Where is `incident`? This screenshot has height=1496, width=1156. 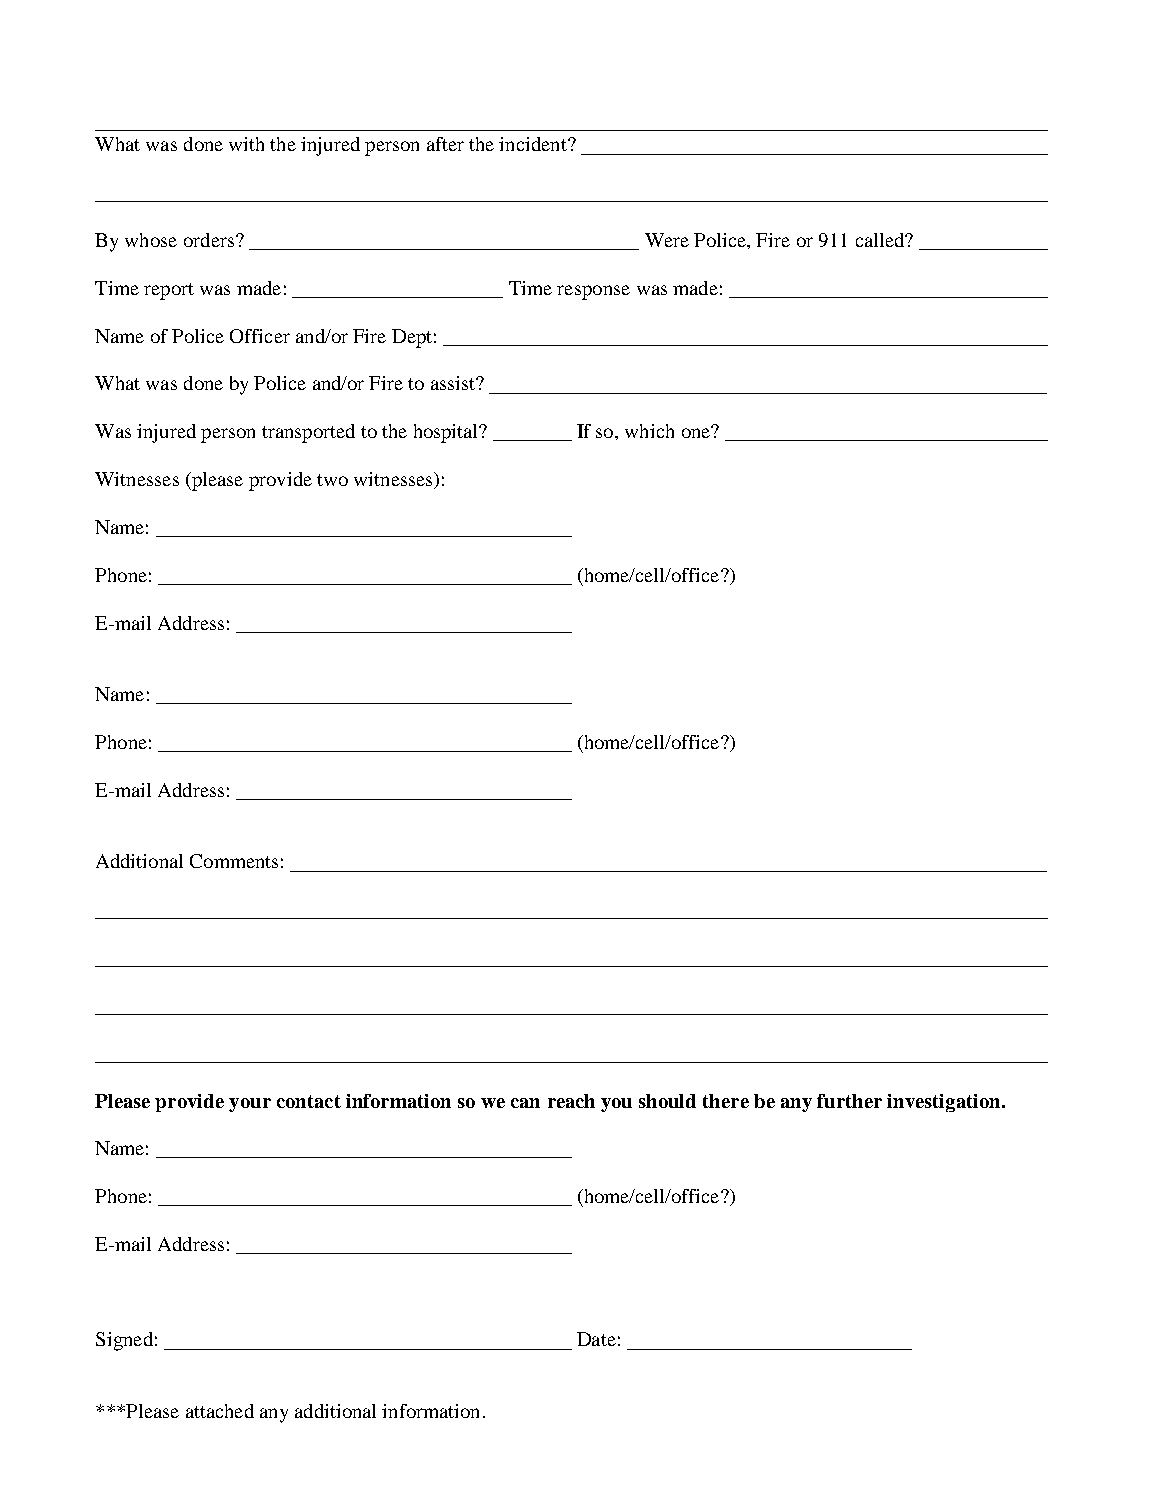
incident is located at coordinates (534, 144).
